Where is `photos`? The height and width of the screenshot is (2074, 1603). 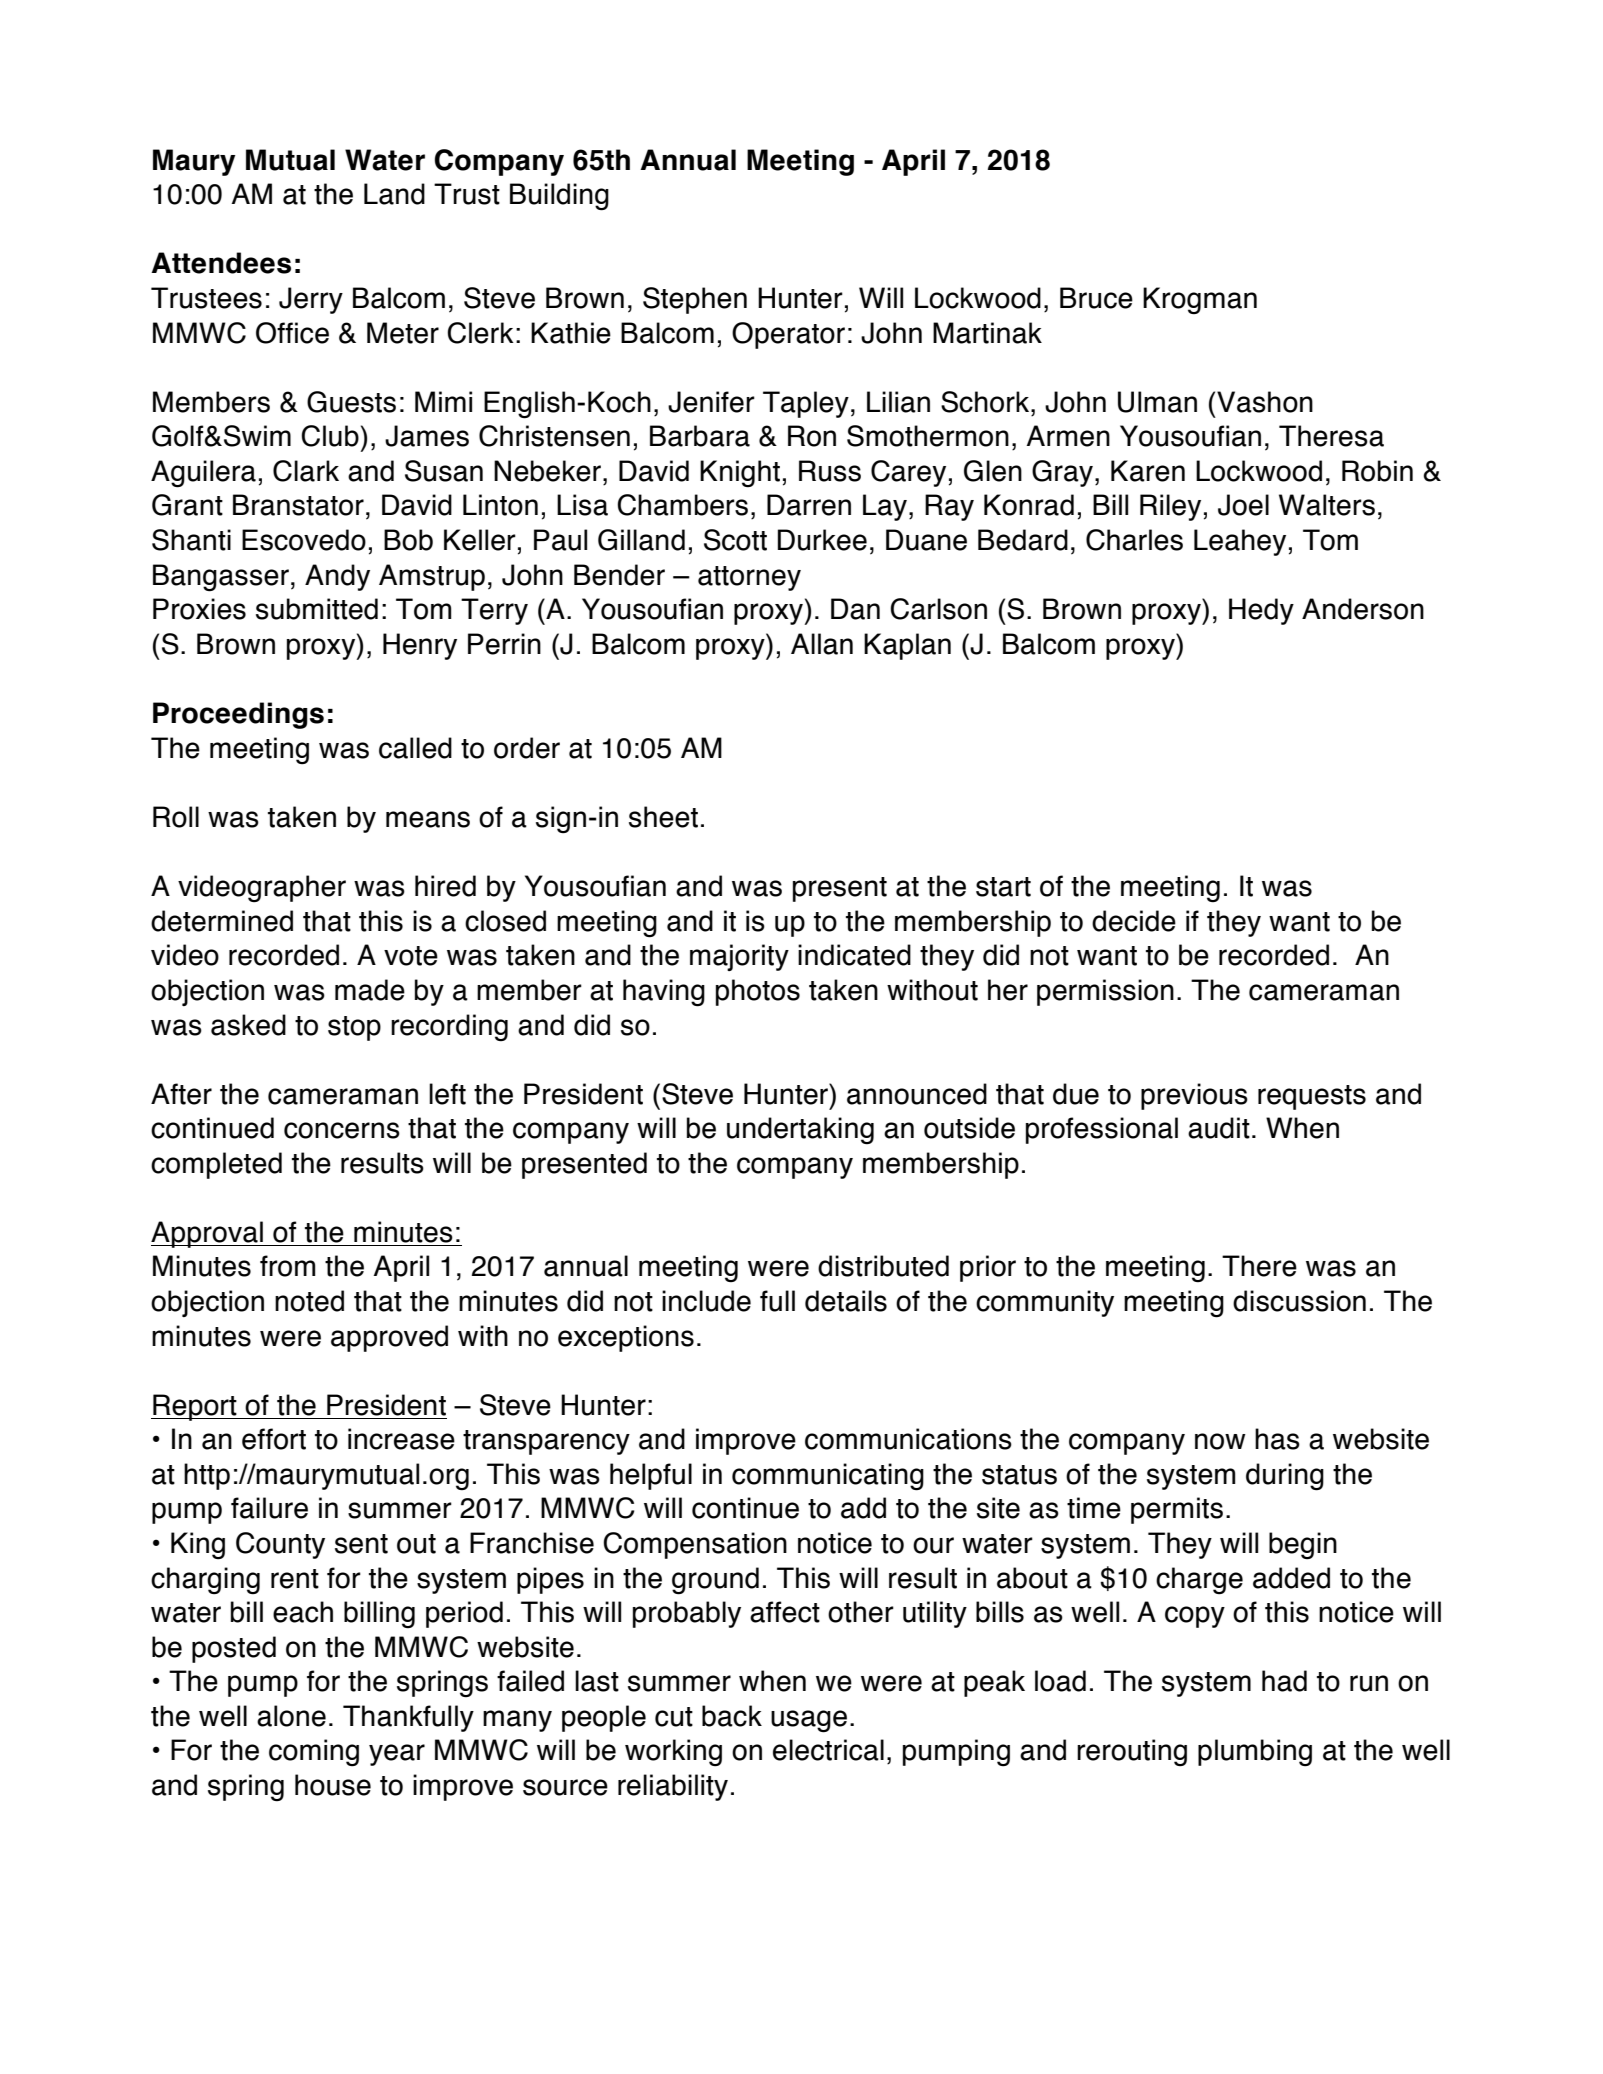 photos is located at coordinates (758, 992).
